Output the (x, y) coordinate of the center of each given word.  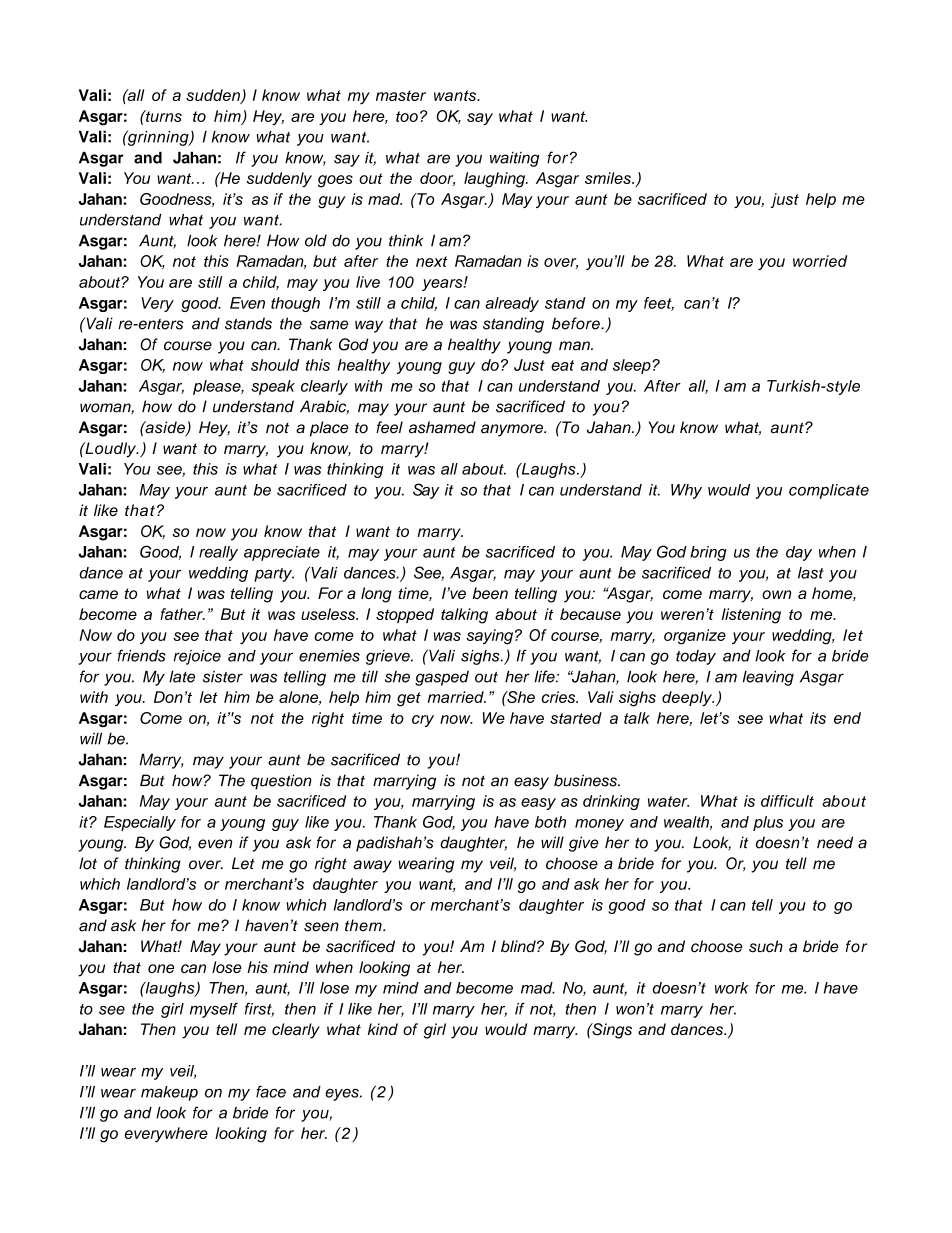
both (550, 822)
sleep (633, 366)
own (776, 594)
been (490, 593)
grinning (158, 138)
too (407, 116)
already (512, 304)
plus (768, 823)
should (275, 365)
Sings (611, 1031)
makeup (169, 1093)
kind (383, 1029)
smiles (609, 178)
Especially (140, 823)
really (218, 553)
